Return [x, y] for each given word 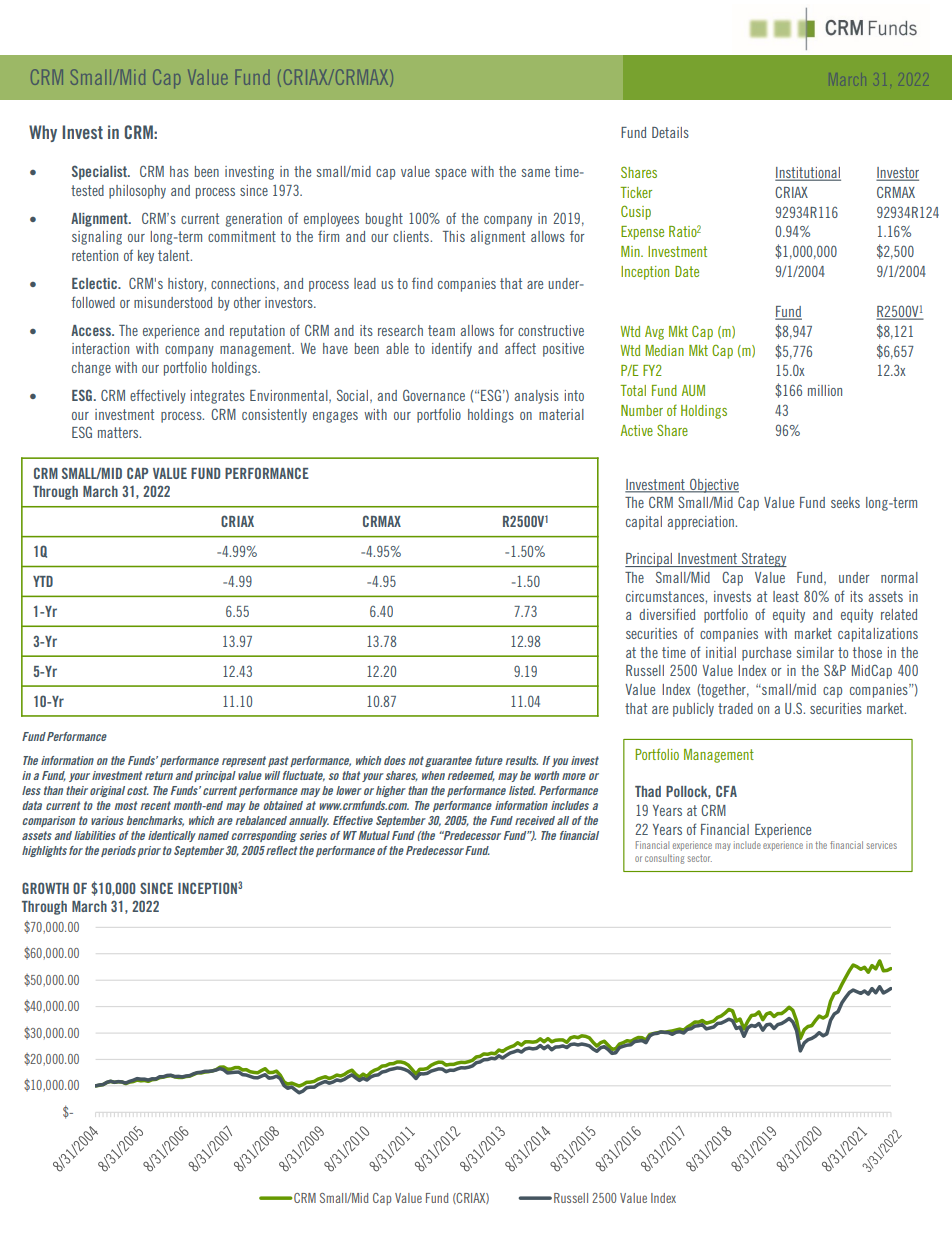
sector [699, 858]
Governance [434, 395]
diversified [667, 614]
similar [815, 652]
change [91, 369]
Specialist [100, 172]
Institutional [808, 174]
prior [149, 851]
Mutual [373, 835]
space [450, 174]
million [825, 390]
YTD [43, 581]
